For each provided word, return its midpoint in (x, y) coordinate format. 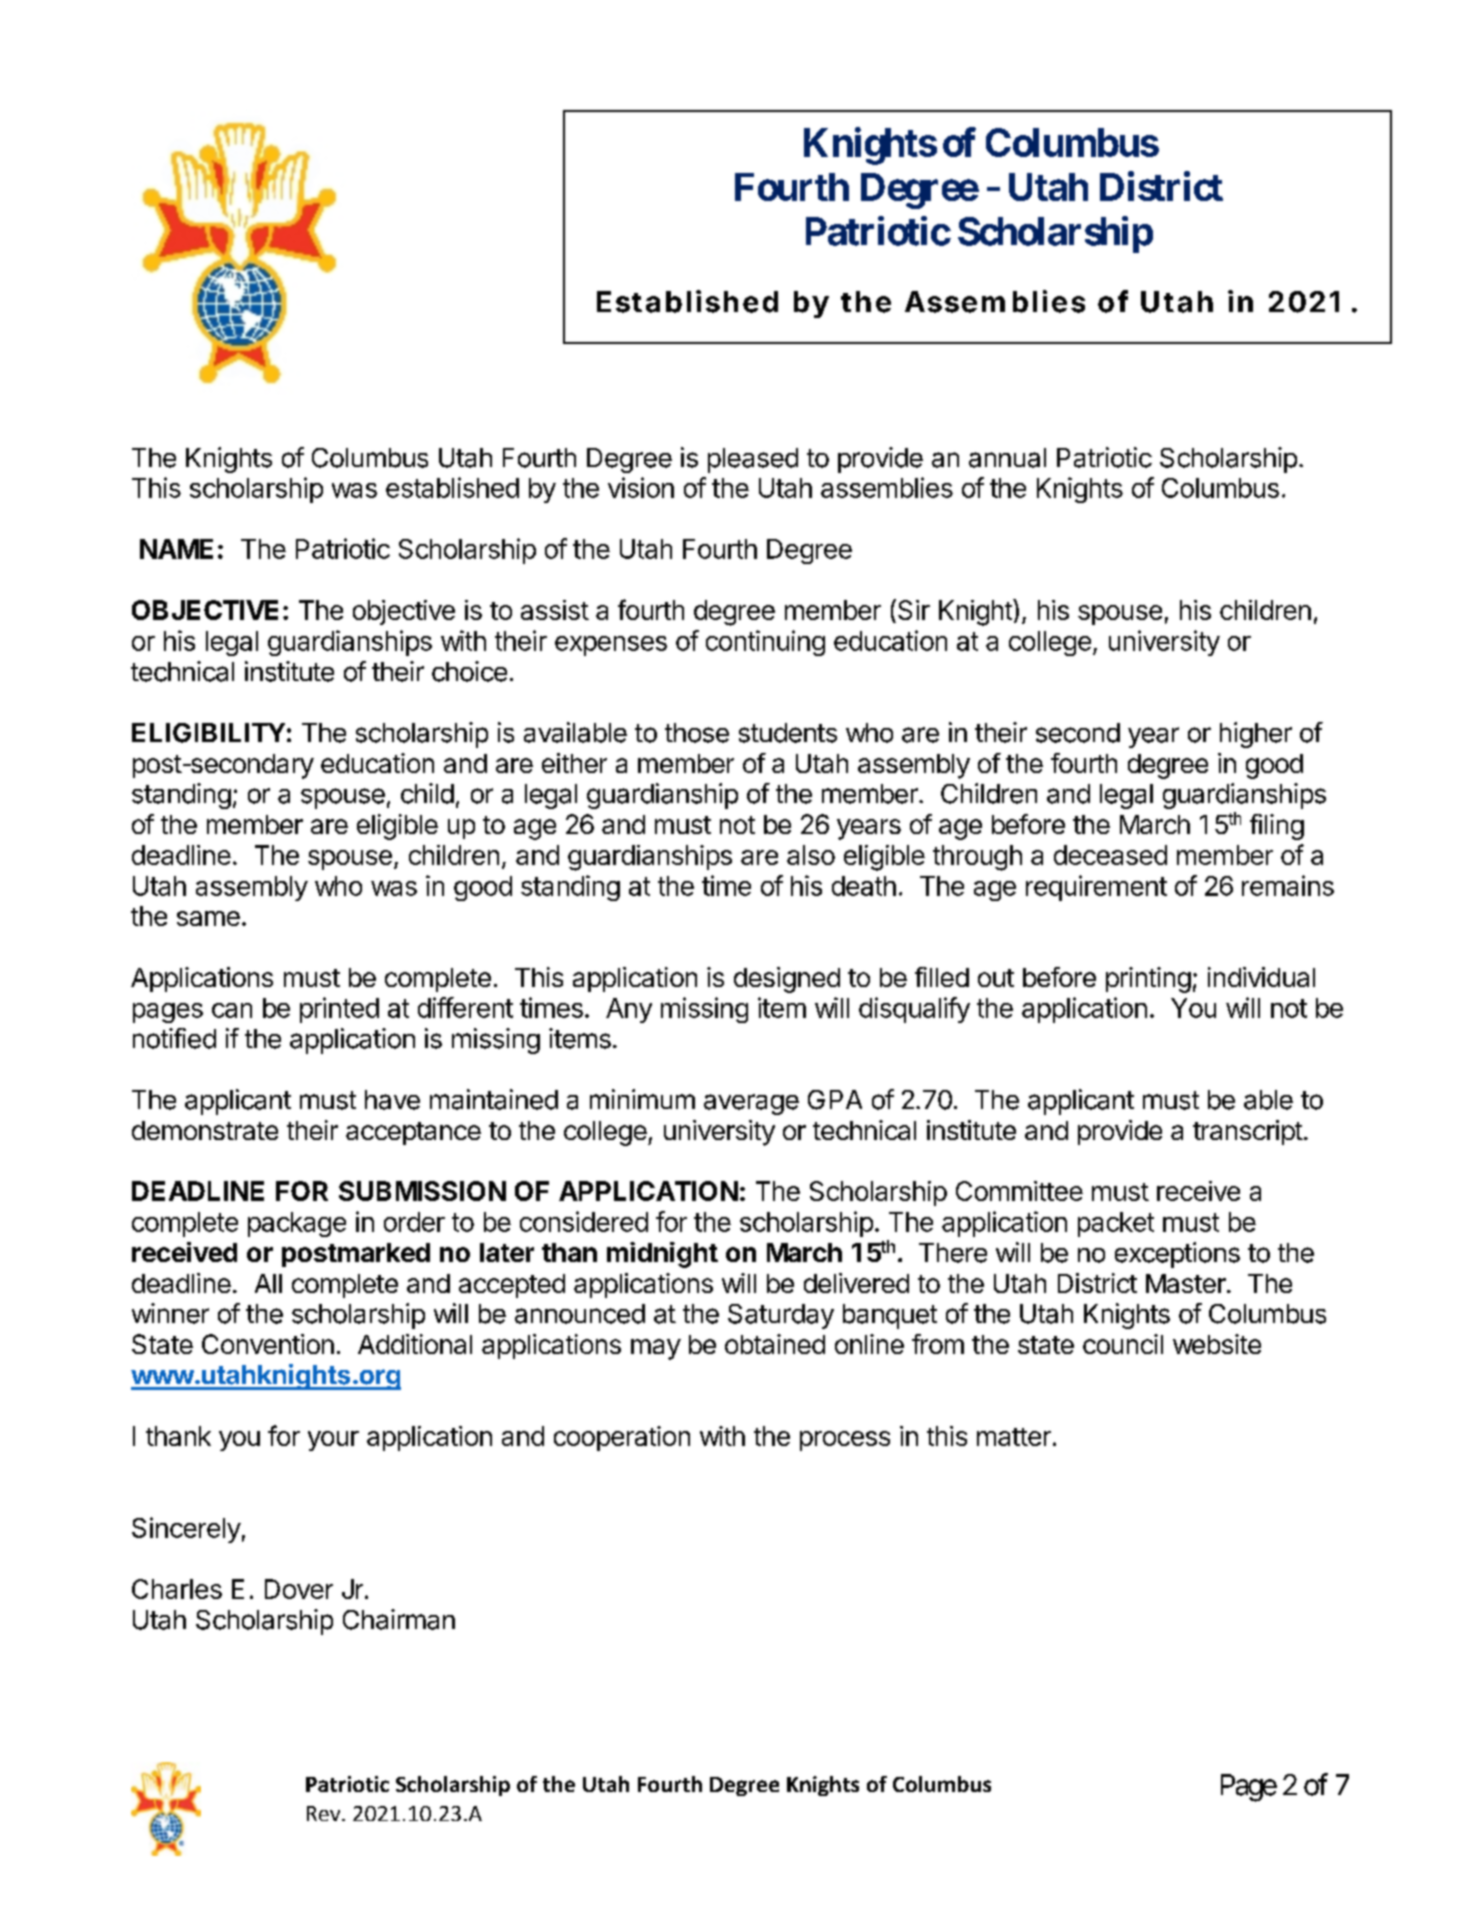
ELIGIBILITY (208, 733)
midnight (662, 1255)
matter (1014, 1437)
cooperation (622, 1438)
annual (1007, 458)
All (268, 1283)
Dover (299, 1589)
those (697, 733)
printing (1148, 980)
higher (1256, 735)
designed (787, 980)
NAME (176, 549)
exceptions (1177, 1255)
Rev (325, 1813)
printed (339, 1010)
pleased (753, 460)
